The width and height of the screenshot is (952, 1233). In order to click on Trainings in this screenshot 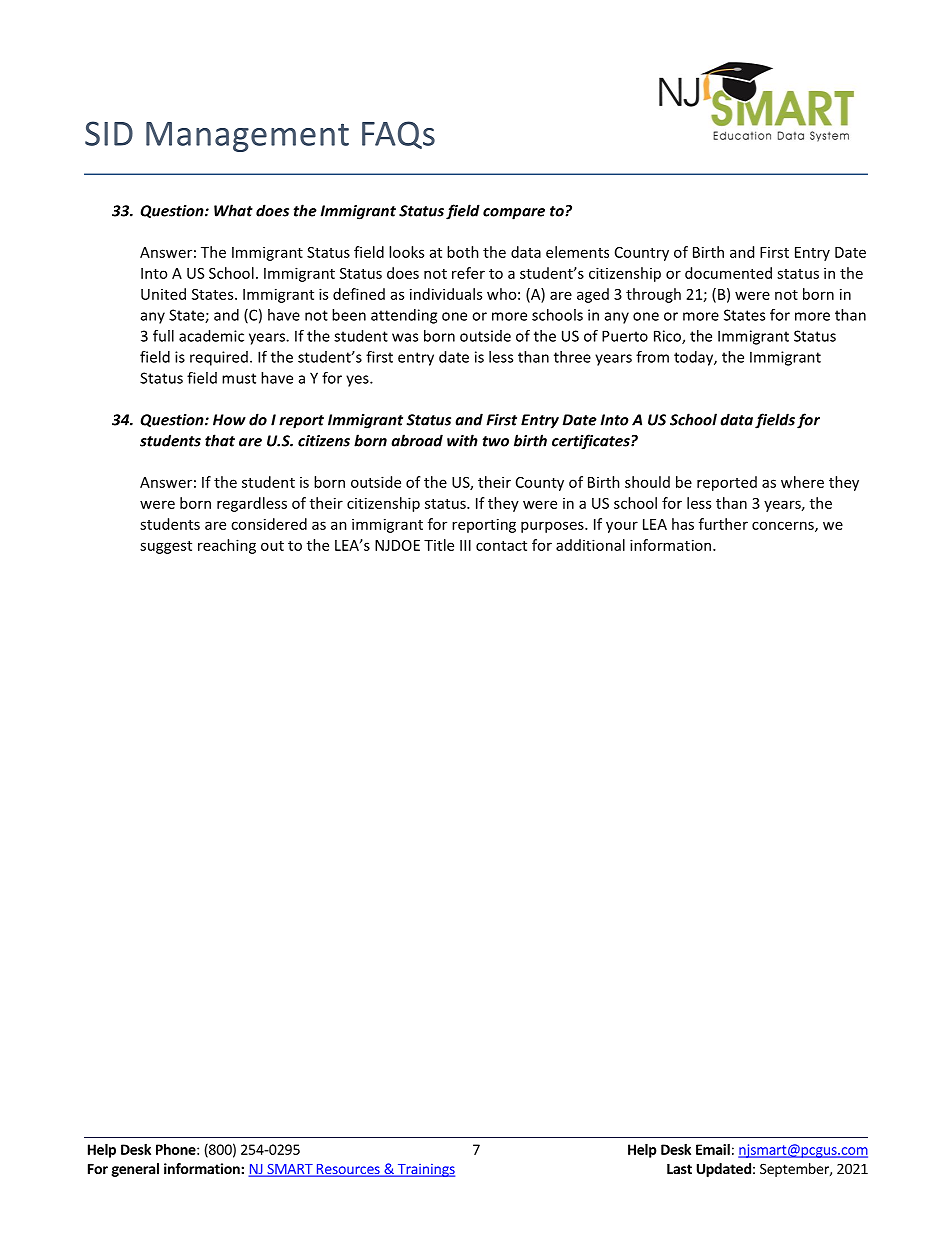, I will do `click(425, 1170)`.
